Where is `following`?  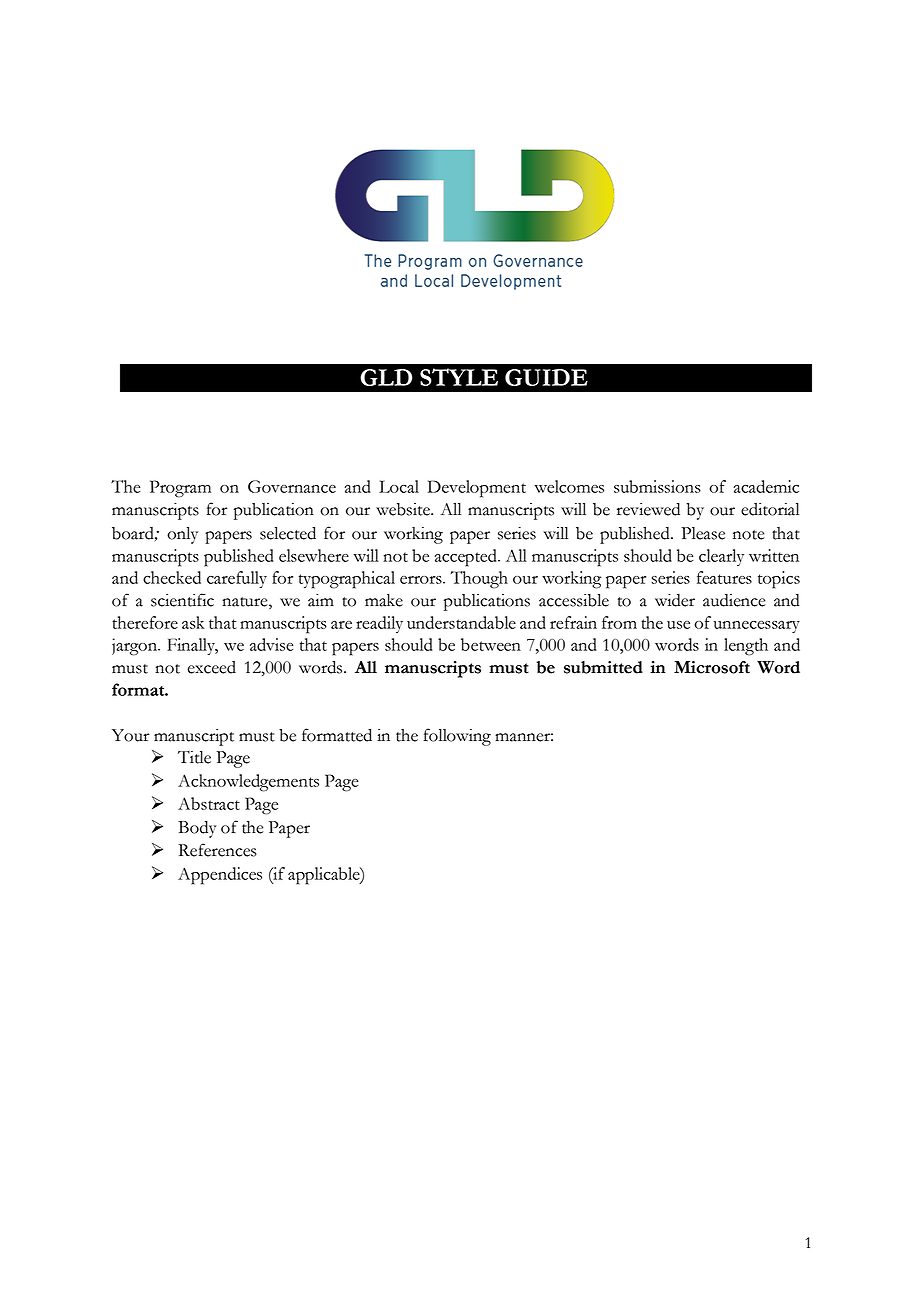
following is located at coordinates (457, 737).
